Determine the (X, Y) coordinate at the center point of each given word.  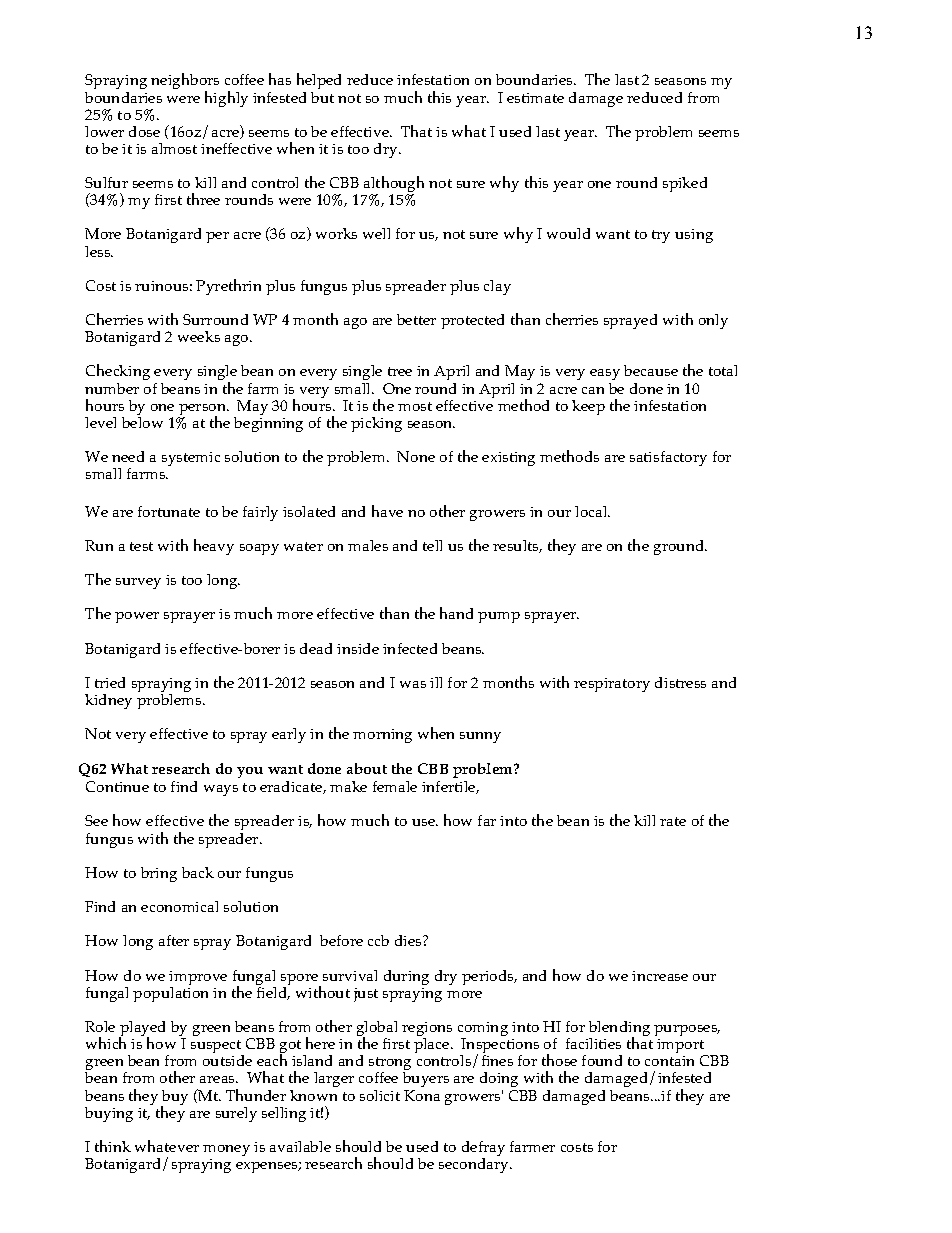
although (394, 185)
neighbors (185, 83)
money (226, 1150)
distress (680, 682)
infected (410, 648)
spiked (685, 184)
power (137, 617)
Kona (422, 1095)
